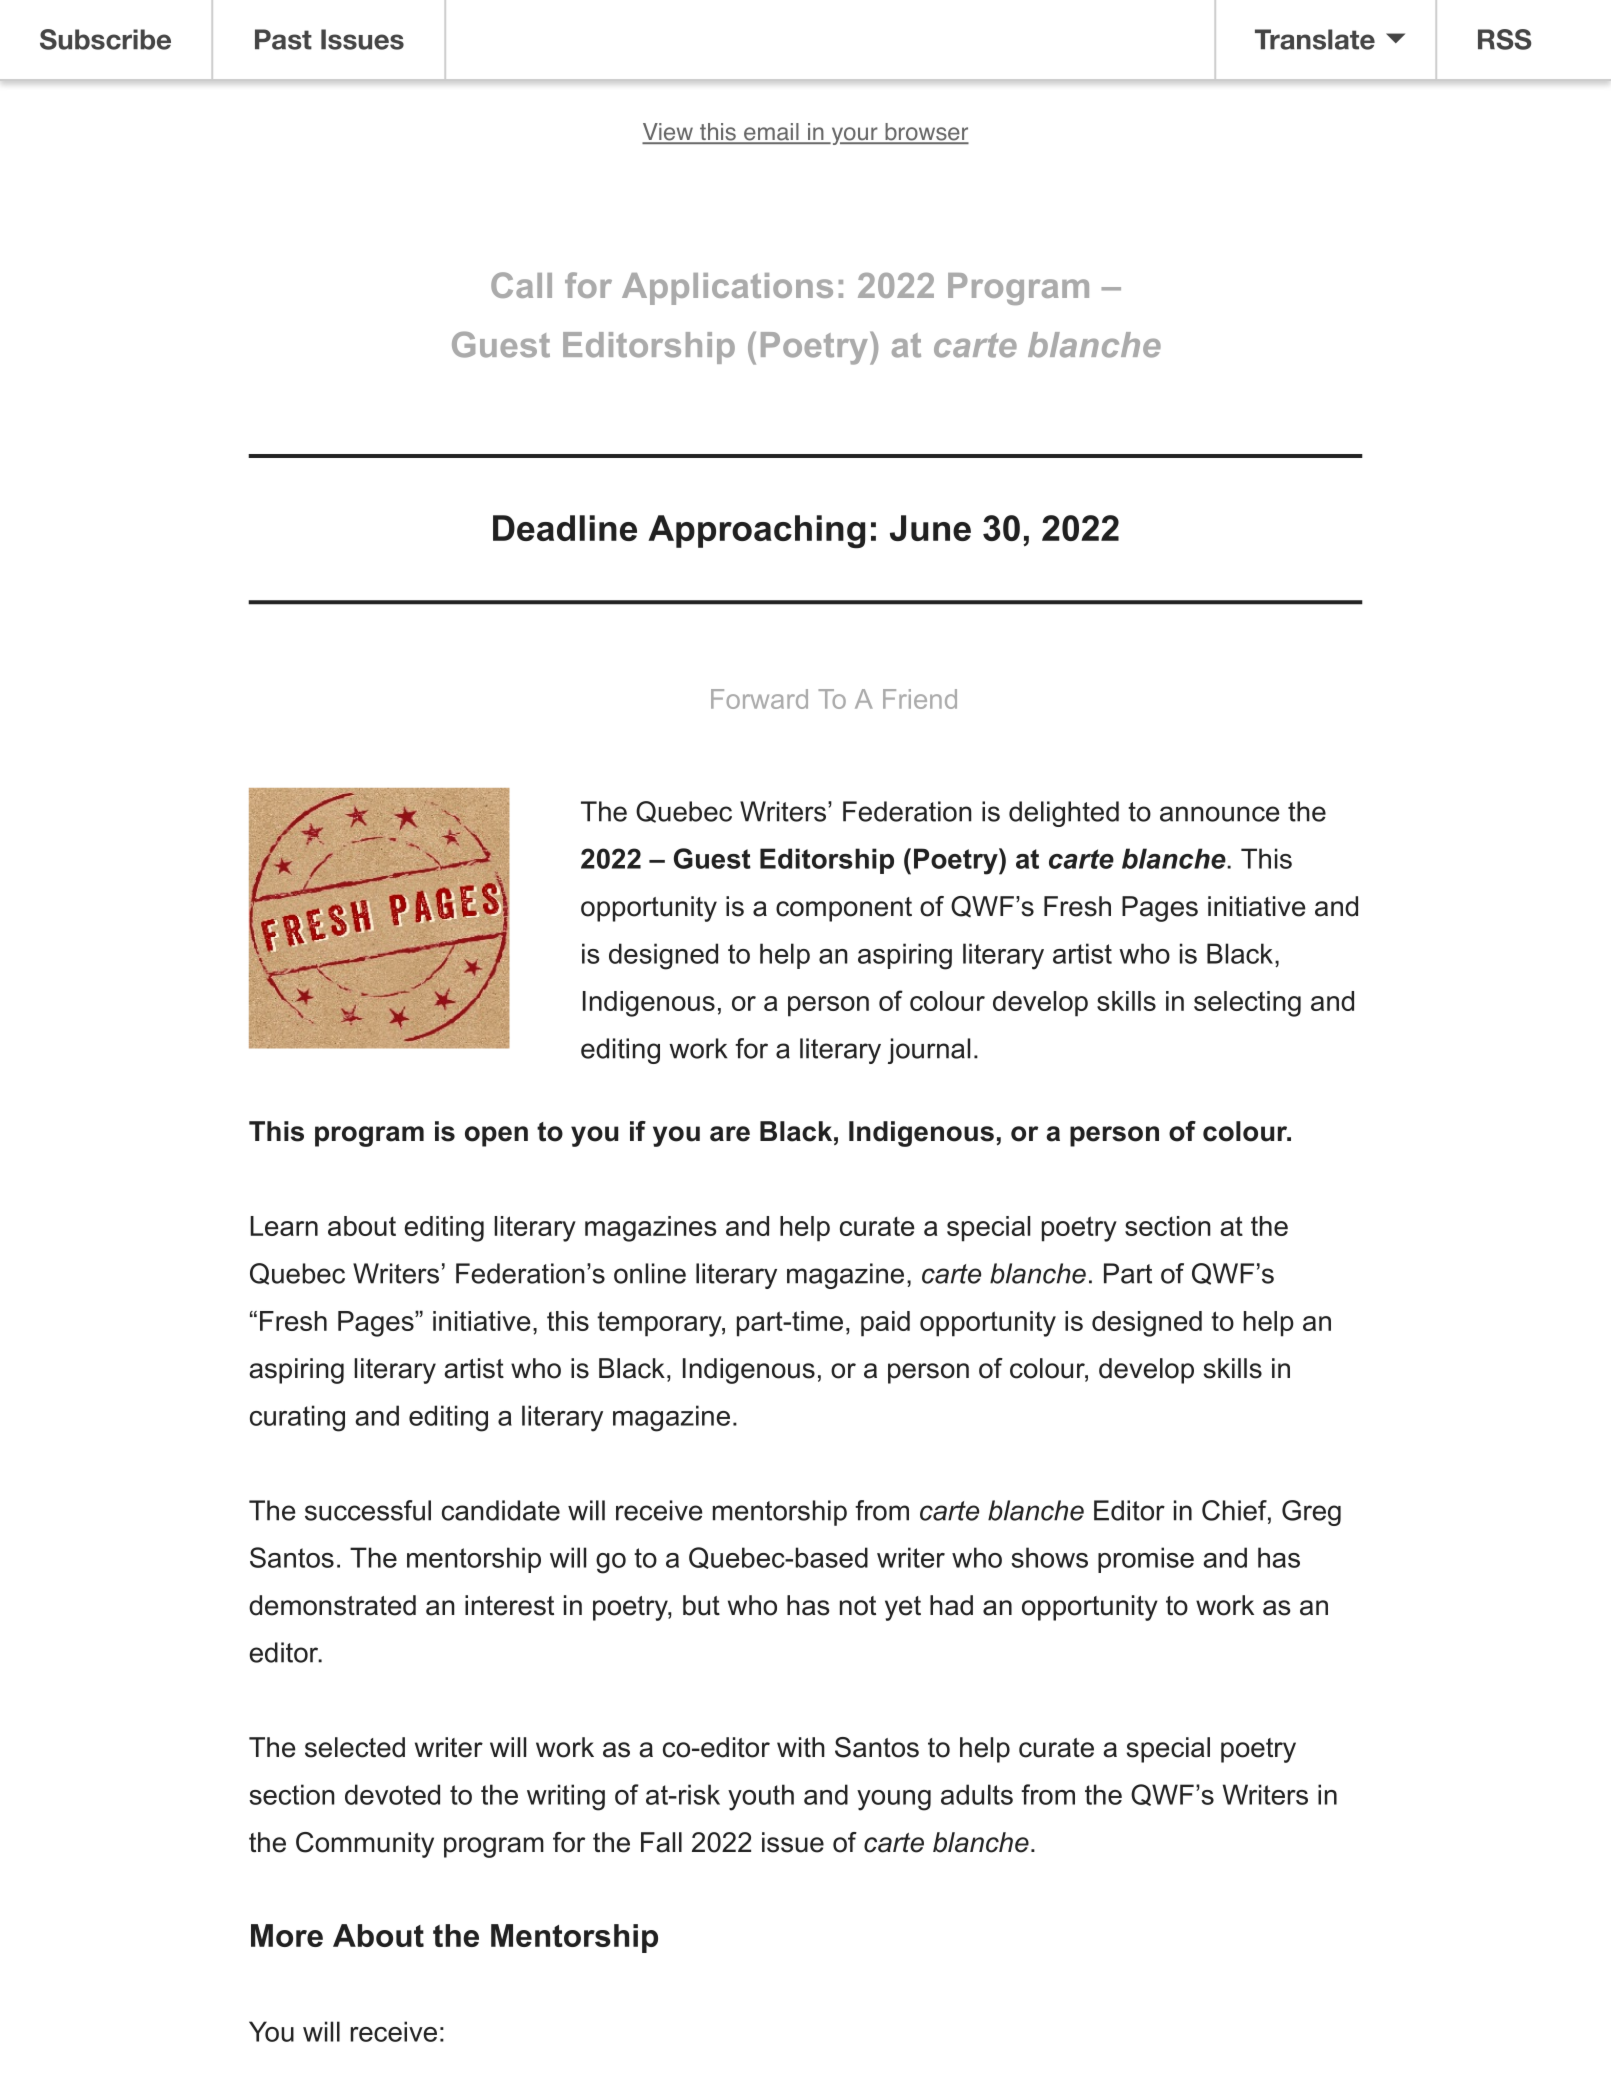 The width and height of the screenshot is (1611, 2085). I want to click on Learn, so click(284, 1226).
